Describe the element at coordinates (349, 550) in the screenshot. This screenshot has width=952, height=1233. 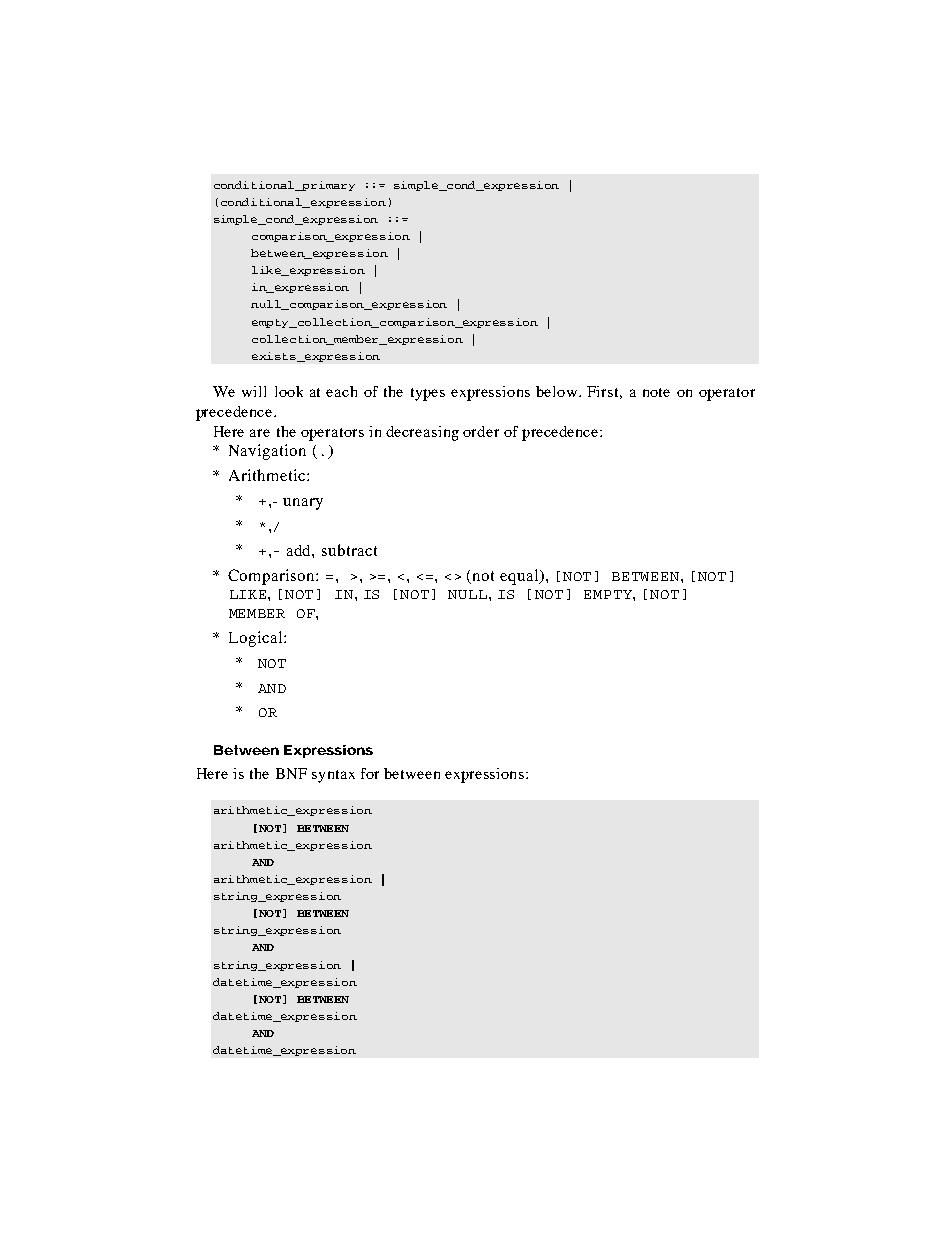
I see `subtract` at that location.
